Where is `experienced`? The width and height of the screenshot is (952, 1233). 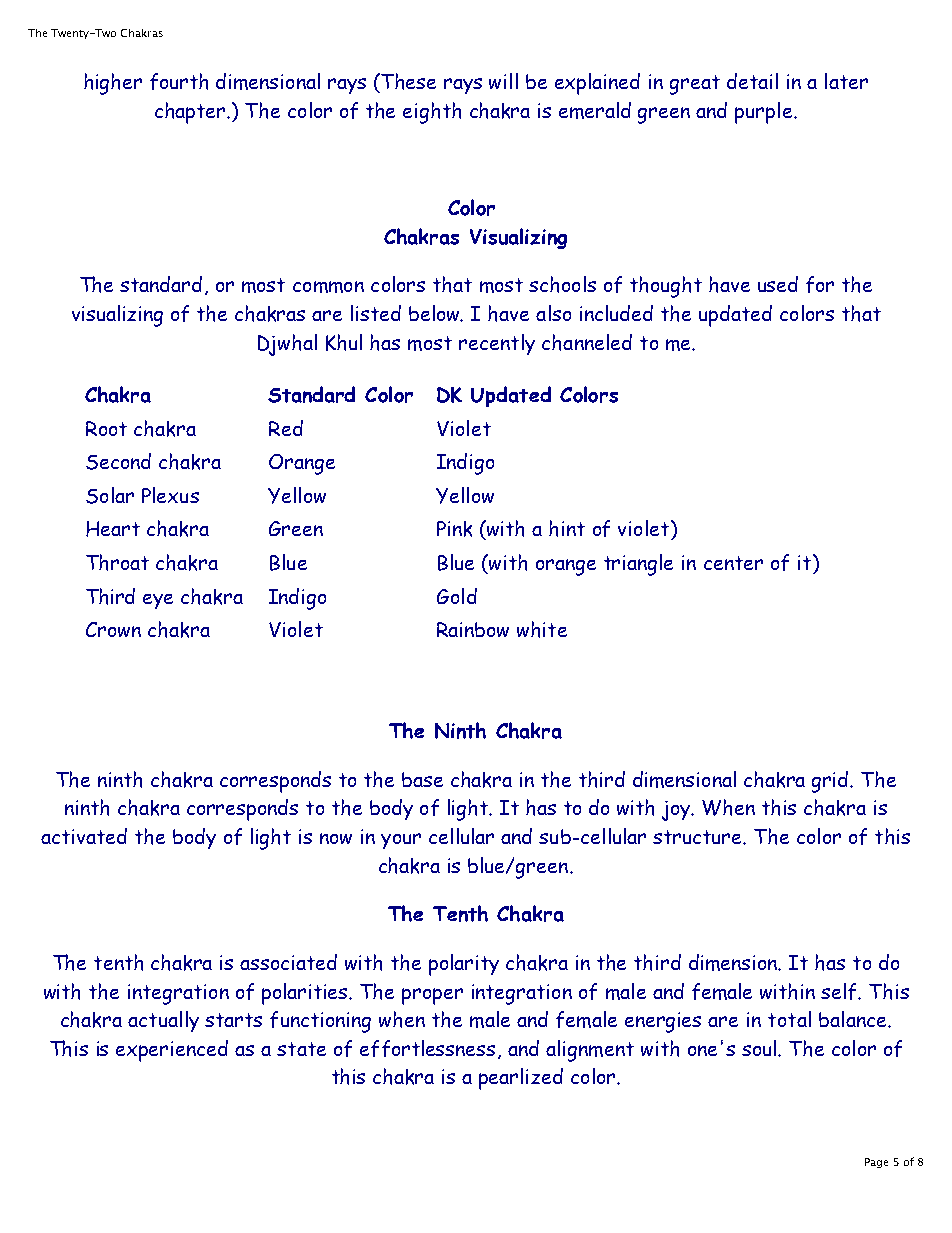 experienced is located at coordinates (172, 1051).
